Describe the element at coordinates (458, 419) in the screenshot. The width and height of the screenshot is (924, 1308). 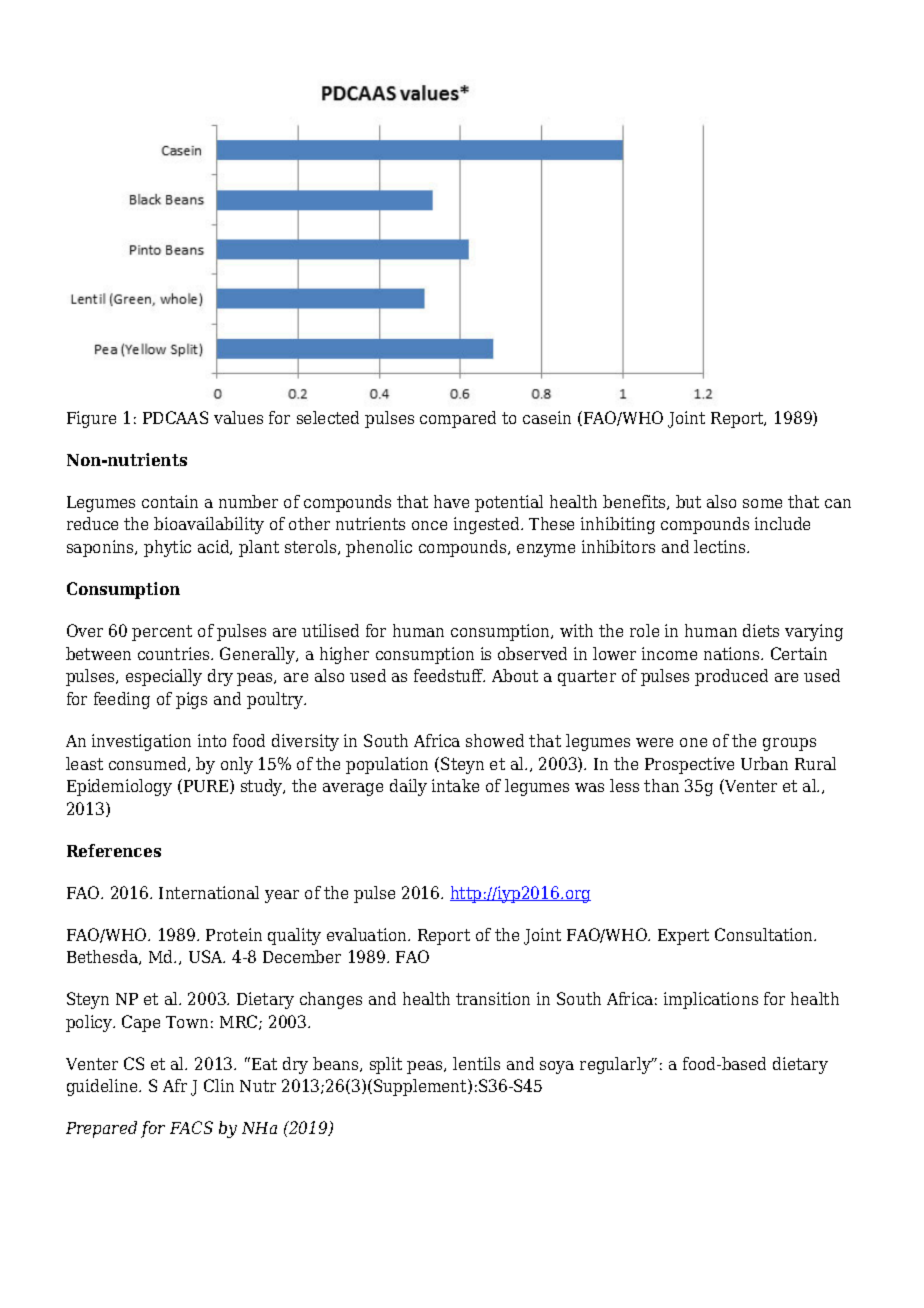
I see `compared` at that location.
